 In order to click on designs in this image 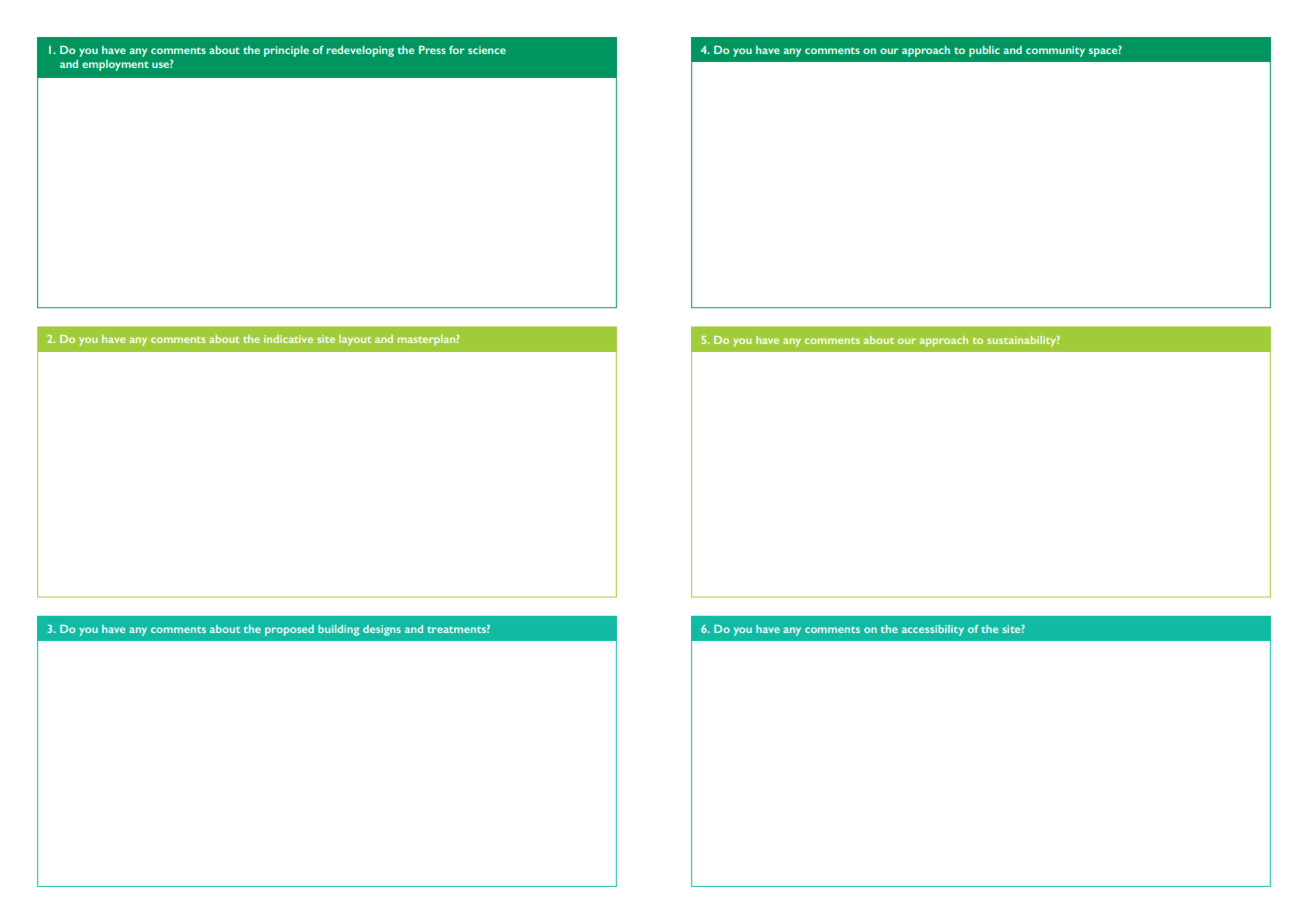, I will do `click(382, 630)`.
